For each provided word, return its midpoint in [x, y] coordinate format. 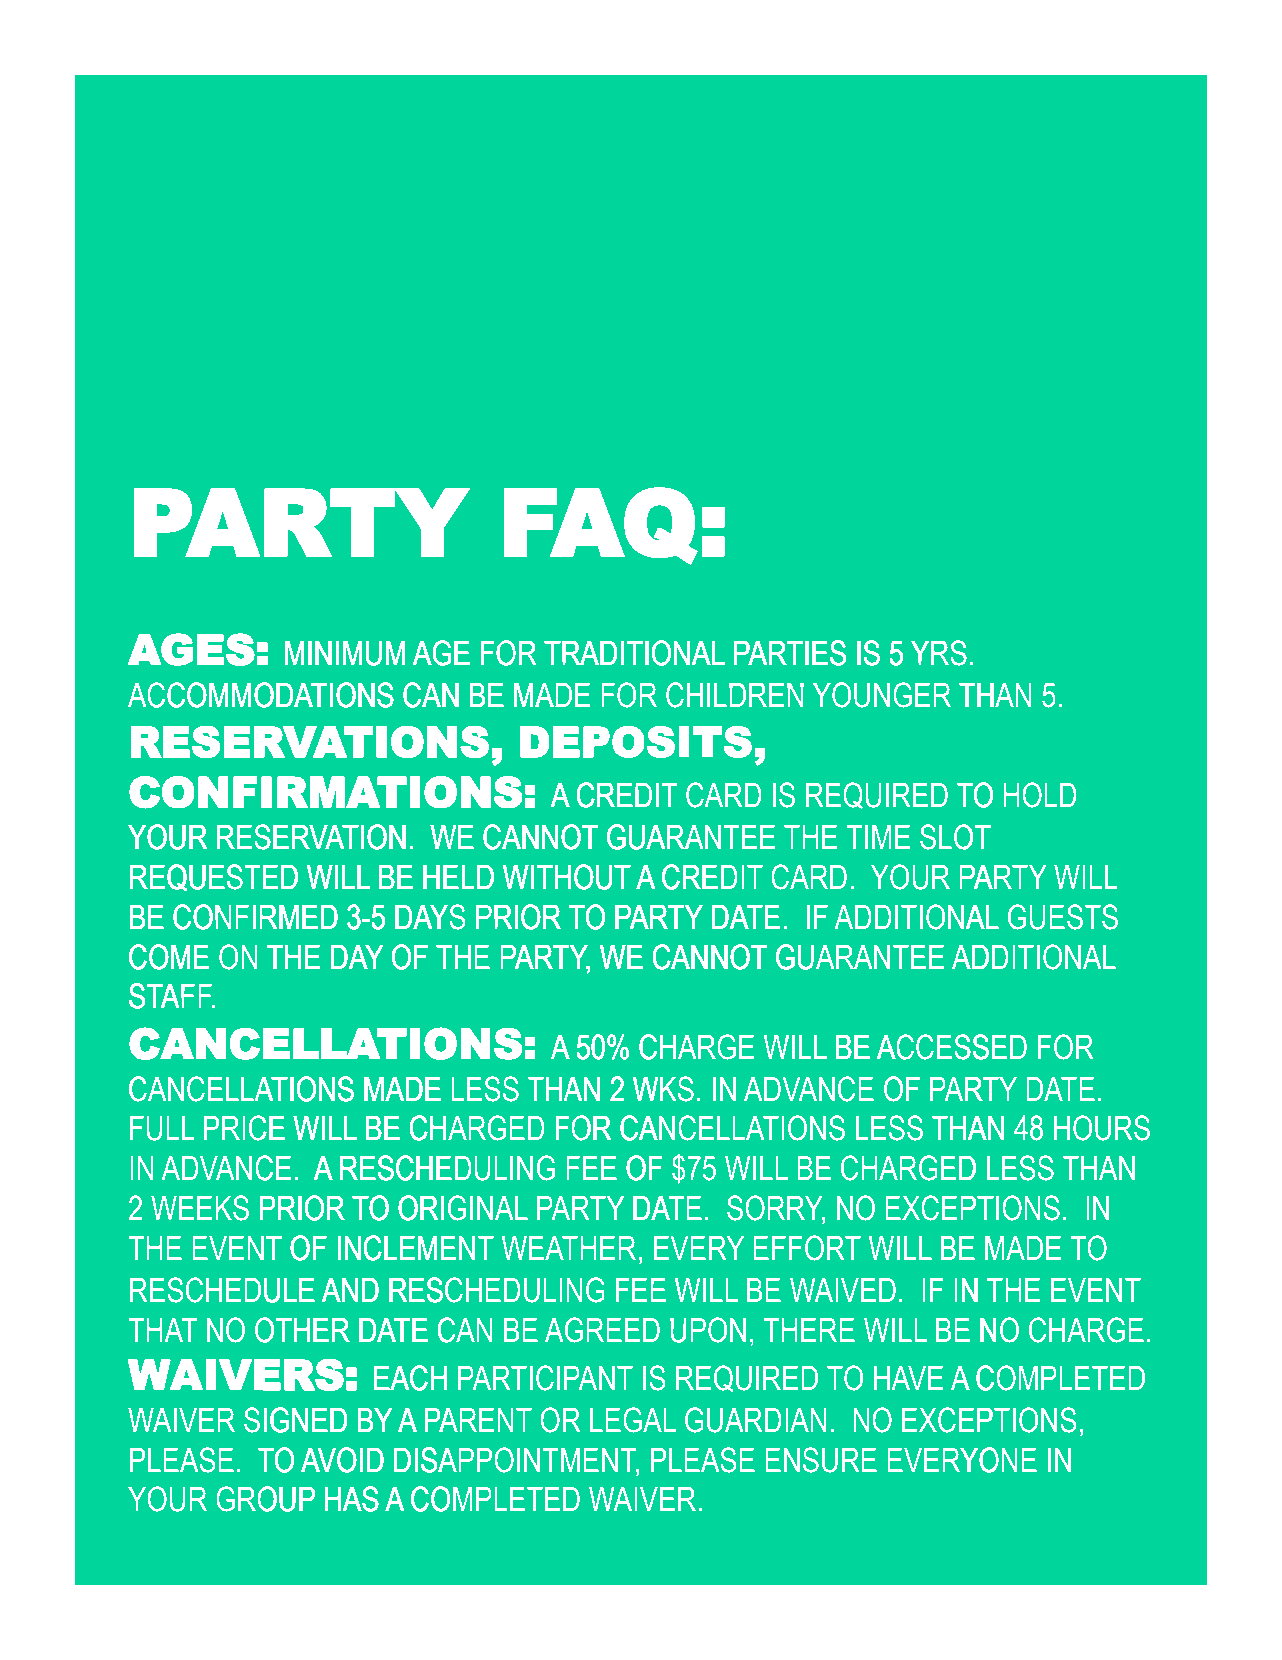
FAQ [601, 526]
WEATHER [569, 1248]
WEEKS [200, 1208]
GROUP [266, 1498]
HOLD [1040, 795]
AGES [191, 650]
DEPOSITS [636, 742]
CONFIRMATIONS [326, 792]
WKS [663, 1089]
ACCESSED [951, 1047]
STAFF [171, 995]
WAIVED [843, 1290]
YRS [938, 652]
